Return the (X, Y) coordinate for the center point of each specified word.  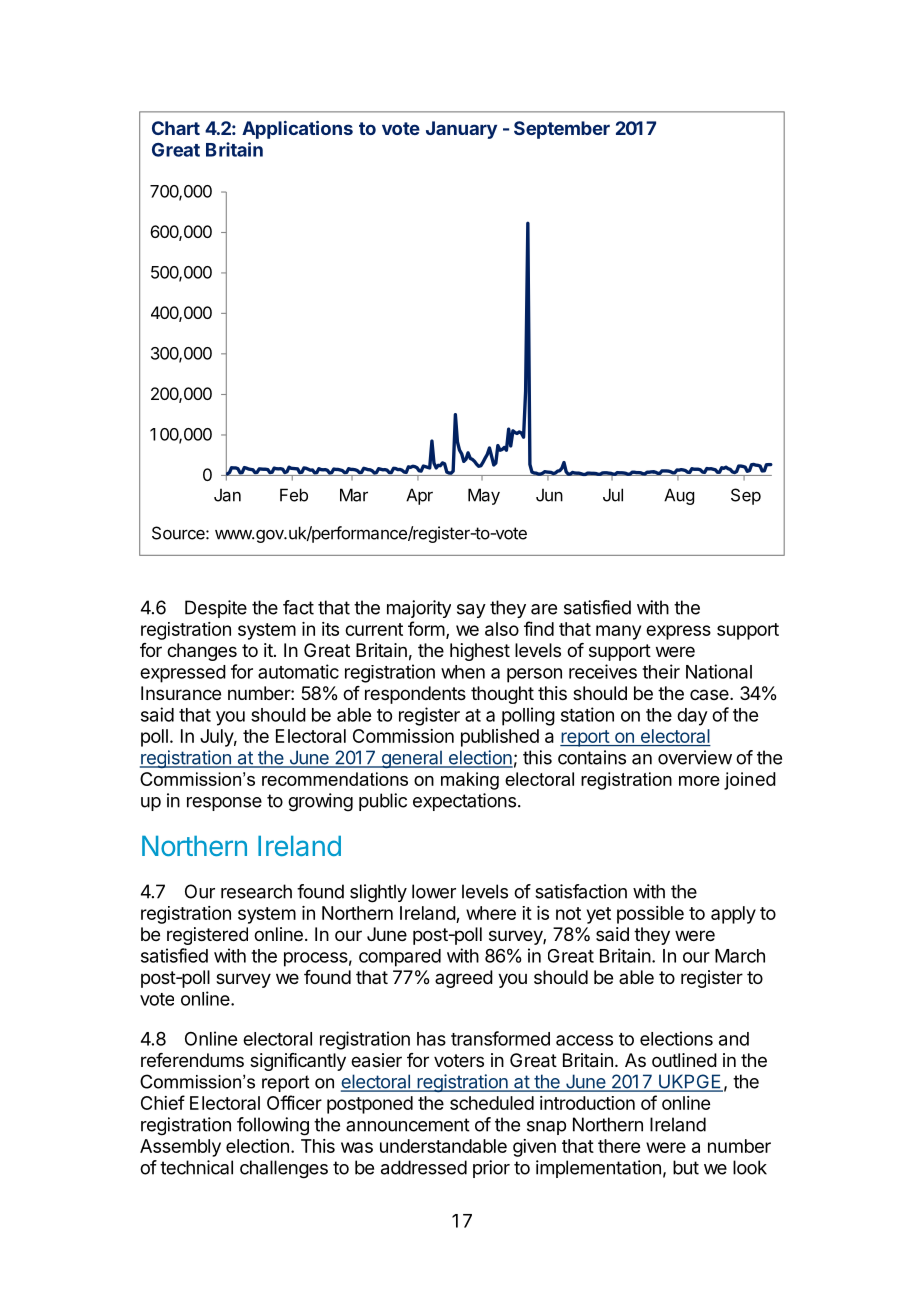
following (273, 1126)
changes (202, 652)
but (686, 1167)
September (562, 130)
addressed (424, 1167)
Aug (679, 496)
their (661, 671)
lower (434, 891)
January (461, 130)
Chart (176, 128)
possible (650, 915)
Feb (294, 495)
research (256, 891)
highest (480, 652)
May (484, 496)
